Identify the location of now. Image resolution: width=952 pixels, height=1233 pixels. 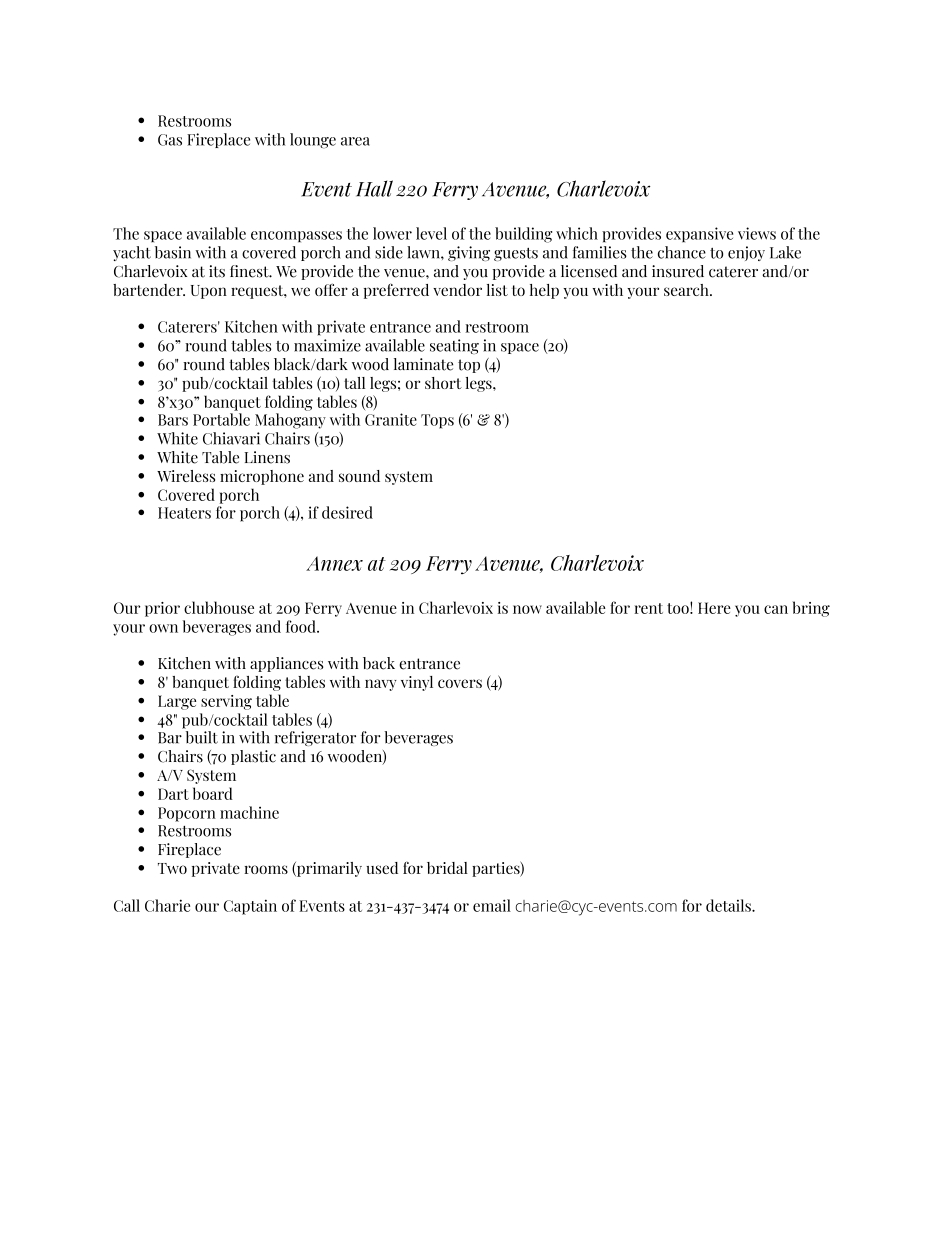
(527, 609).
